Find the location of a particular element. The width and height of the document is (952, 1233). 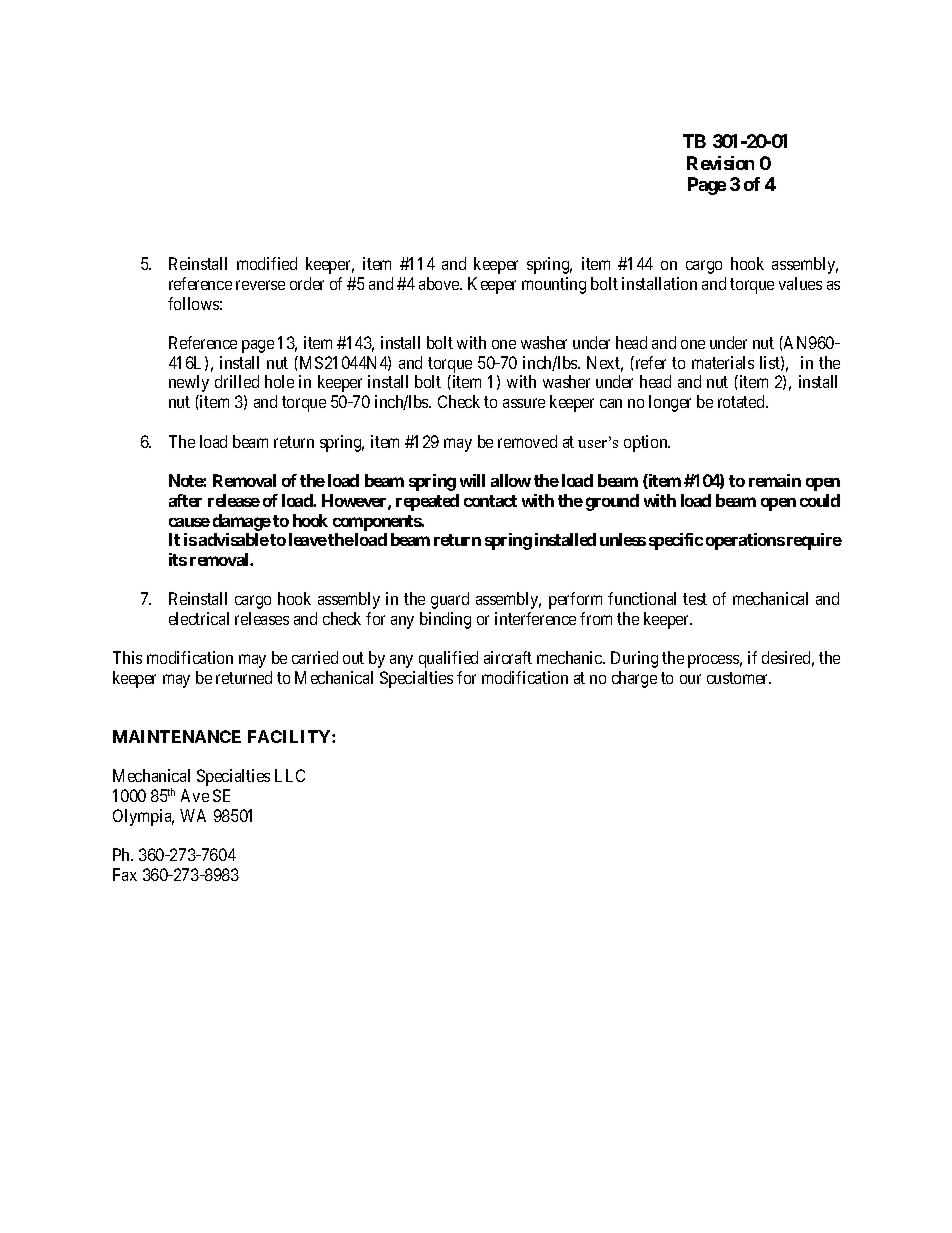

Fax is located at coordinates (125, 874).
